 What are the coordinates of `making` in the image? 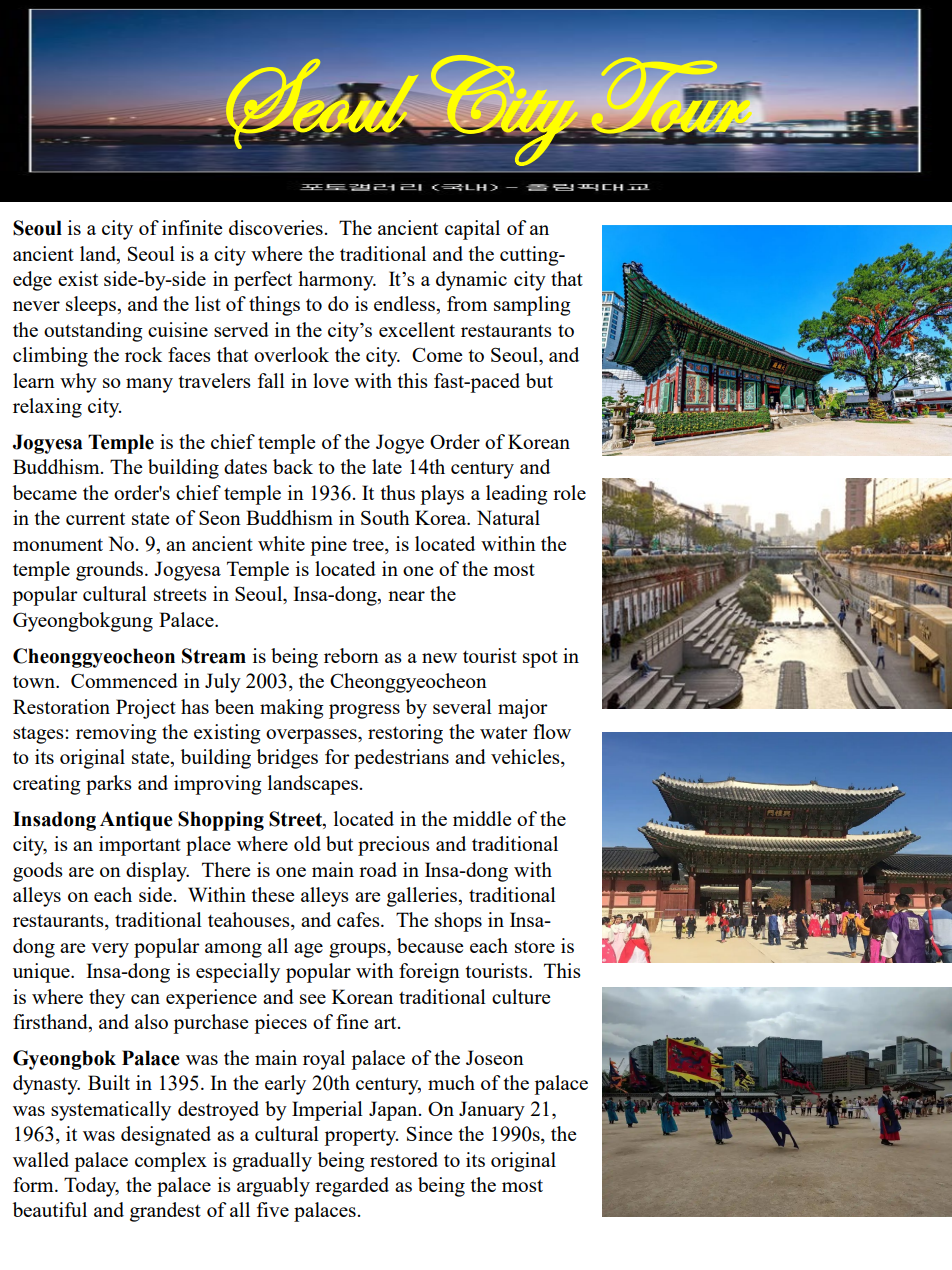 It's located at (292, 709).
